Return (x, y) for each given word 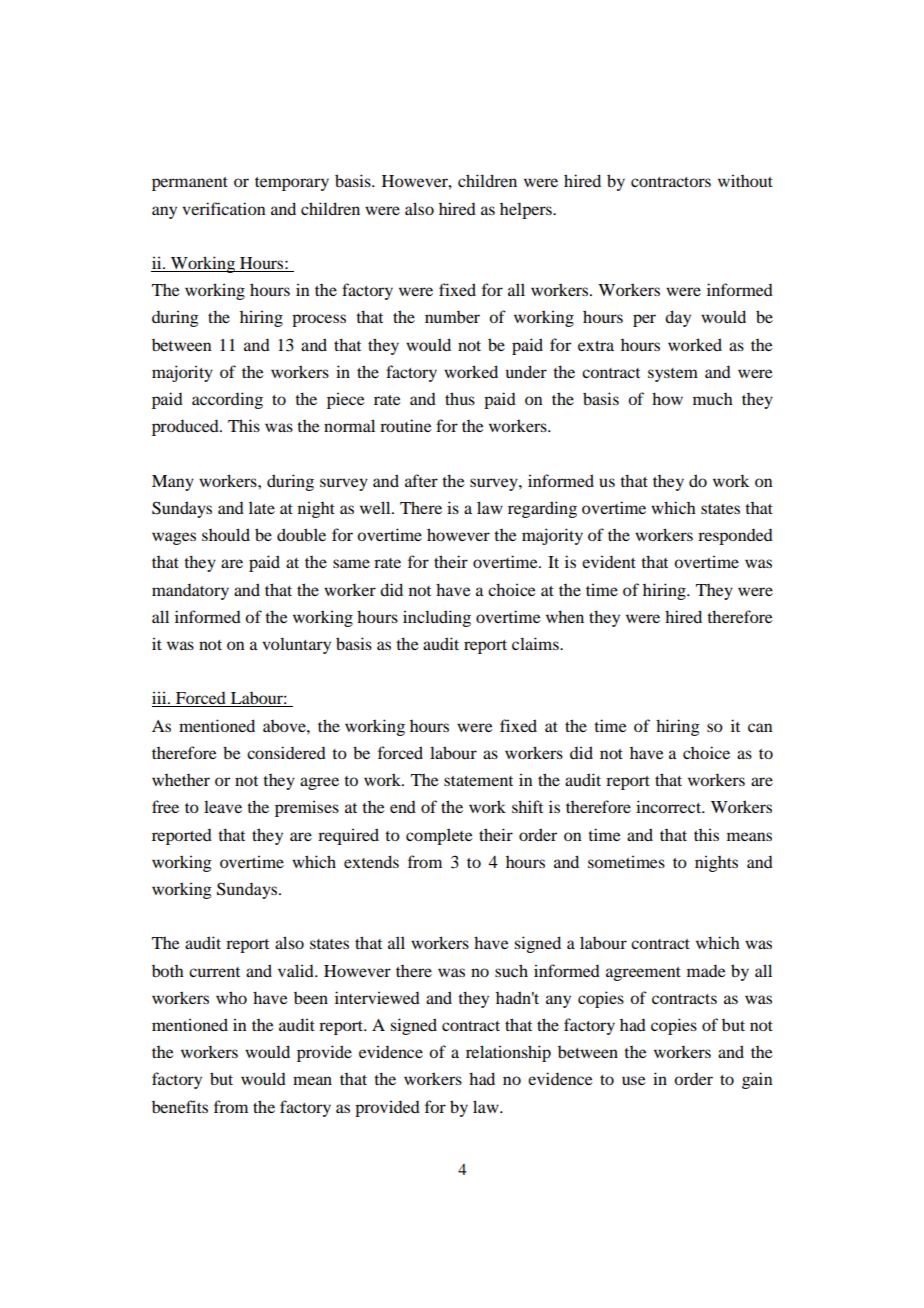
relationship (508, 1053)
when (565, 616)
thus (460, 398)
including (437, 618)
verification (224, 208)
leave (223, 806)
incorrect (670, 806)
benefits (180, 1106)
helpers (527, 210)
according (227, 400)
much (713, 399)
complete (439, 836)
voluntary (296, 645)
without (745, 180)
